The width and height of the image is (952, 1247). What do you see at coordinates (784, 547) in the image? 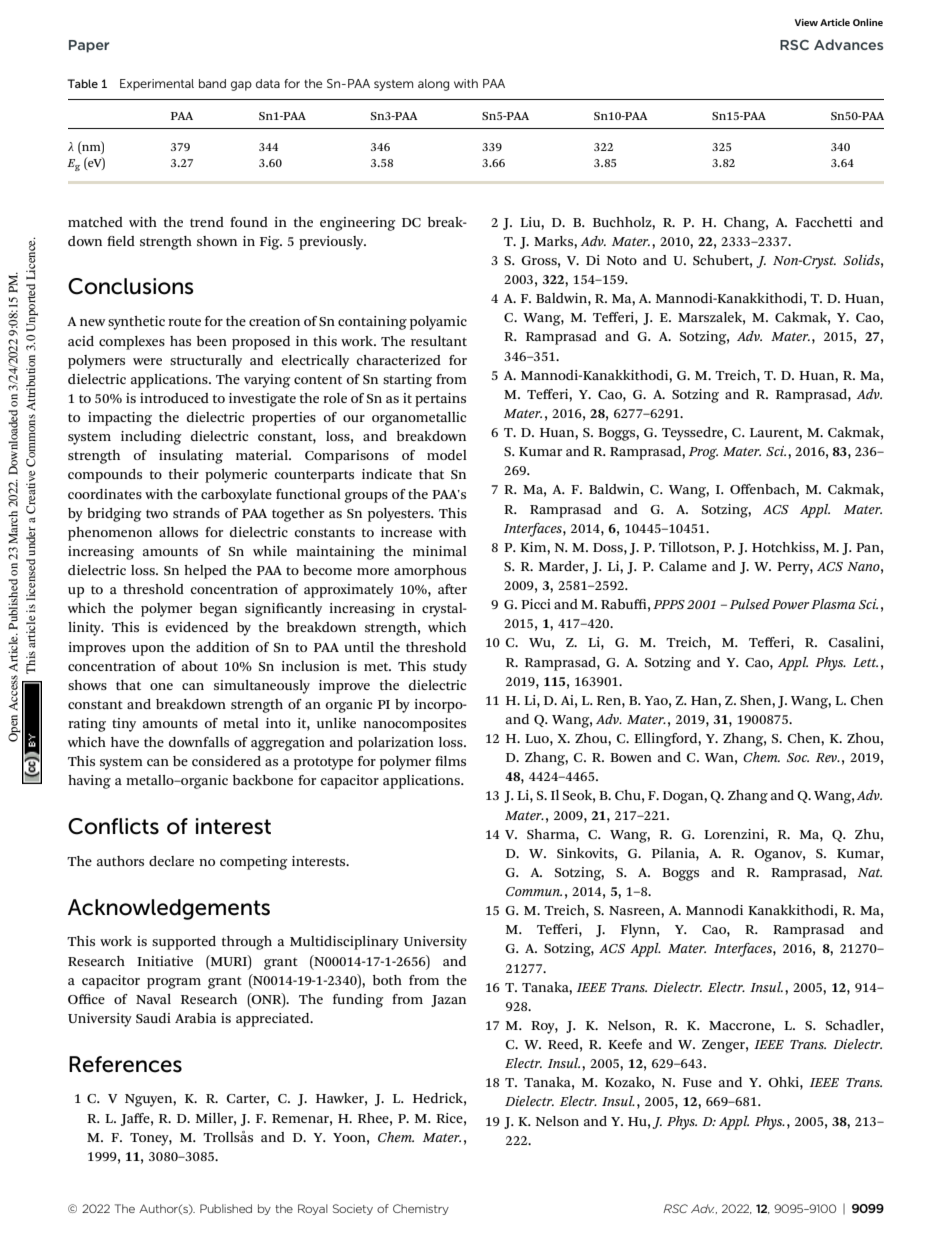
I see `Hotchkiss` at bounding box center [784, 547].
